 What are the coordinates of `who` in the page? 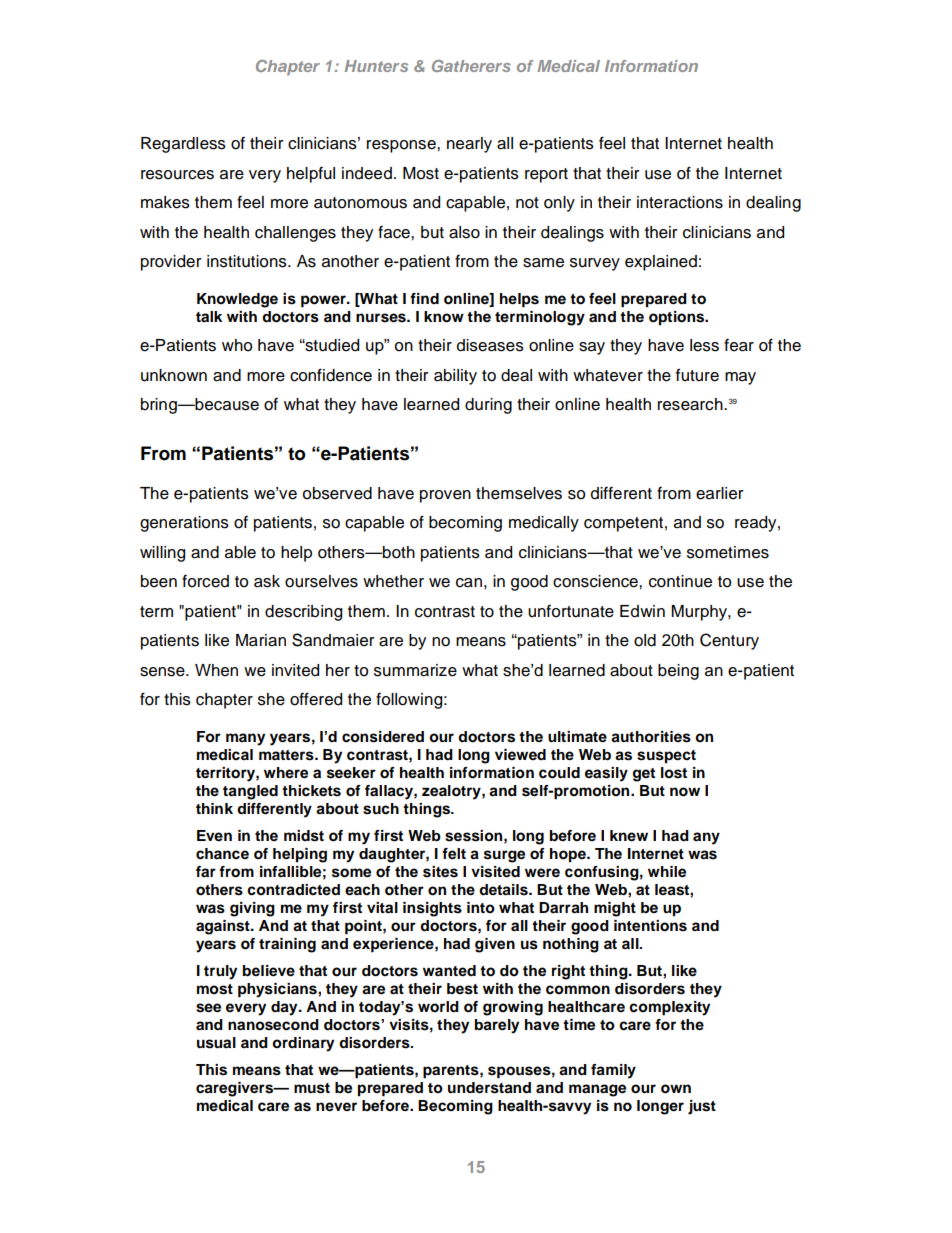 It's located at (237, 345).
